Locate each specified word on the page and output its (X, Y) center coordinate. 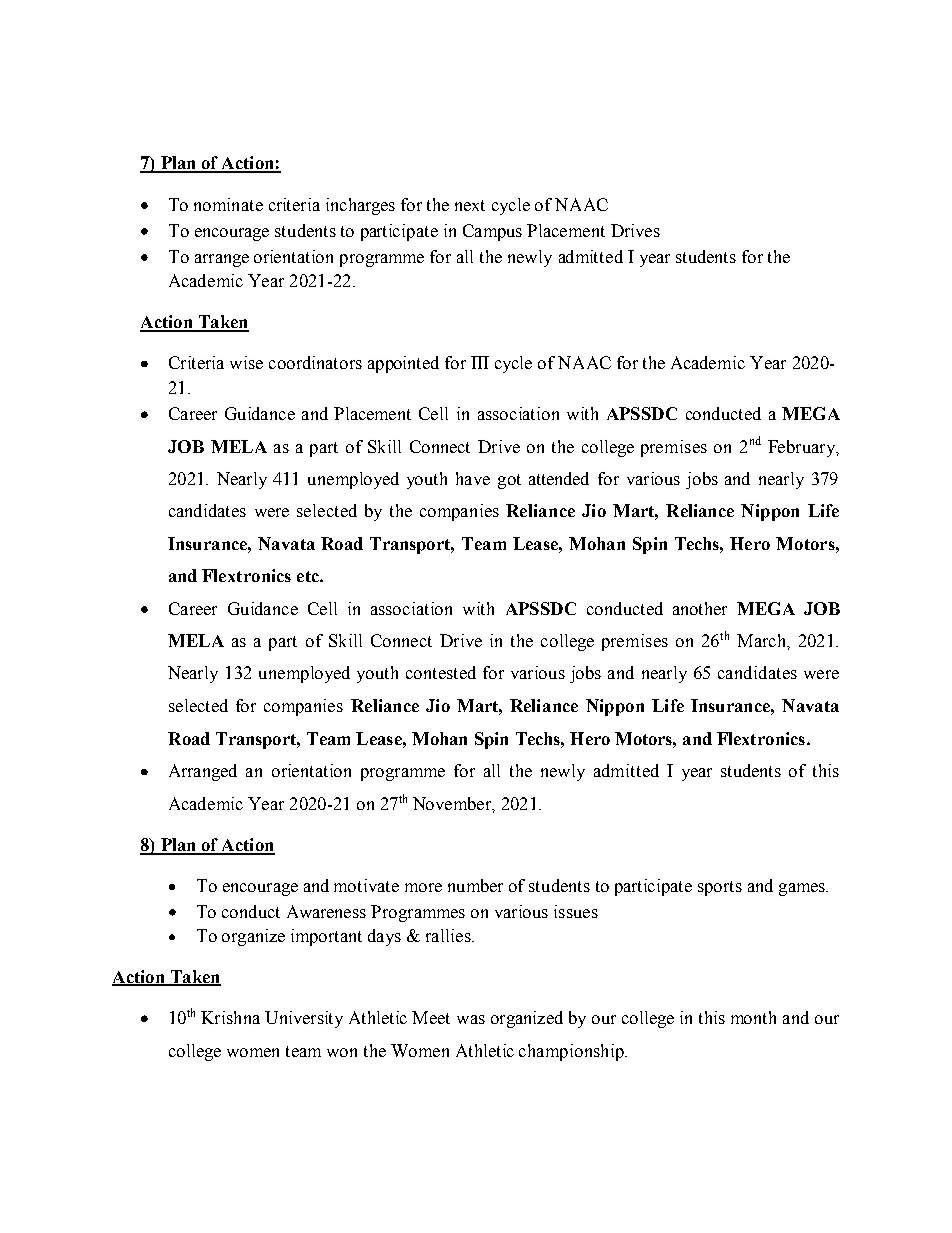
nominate (228, 204)
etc (309, 576)
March (762, 640)
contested (441, 672)
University (304, 1019)
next (470, 205)
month (753, 1017)
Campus (492, 232)
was (471, 1019)
